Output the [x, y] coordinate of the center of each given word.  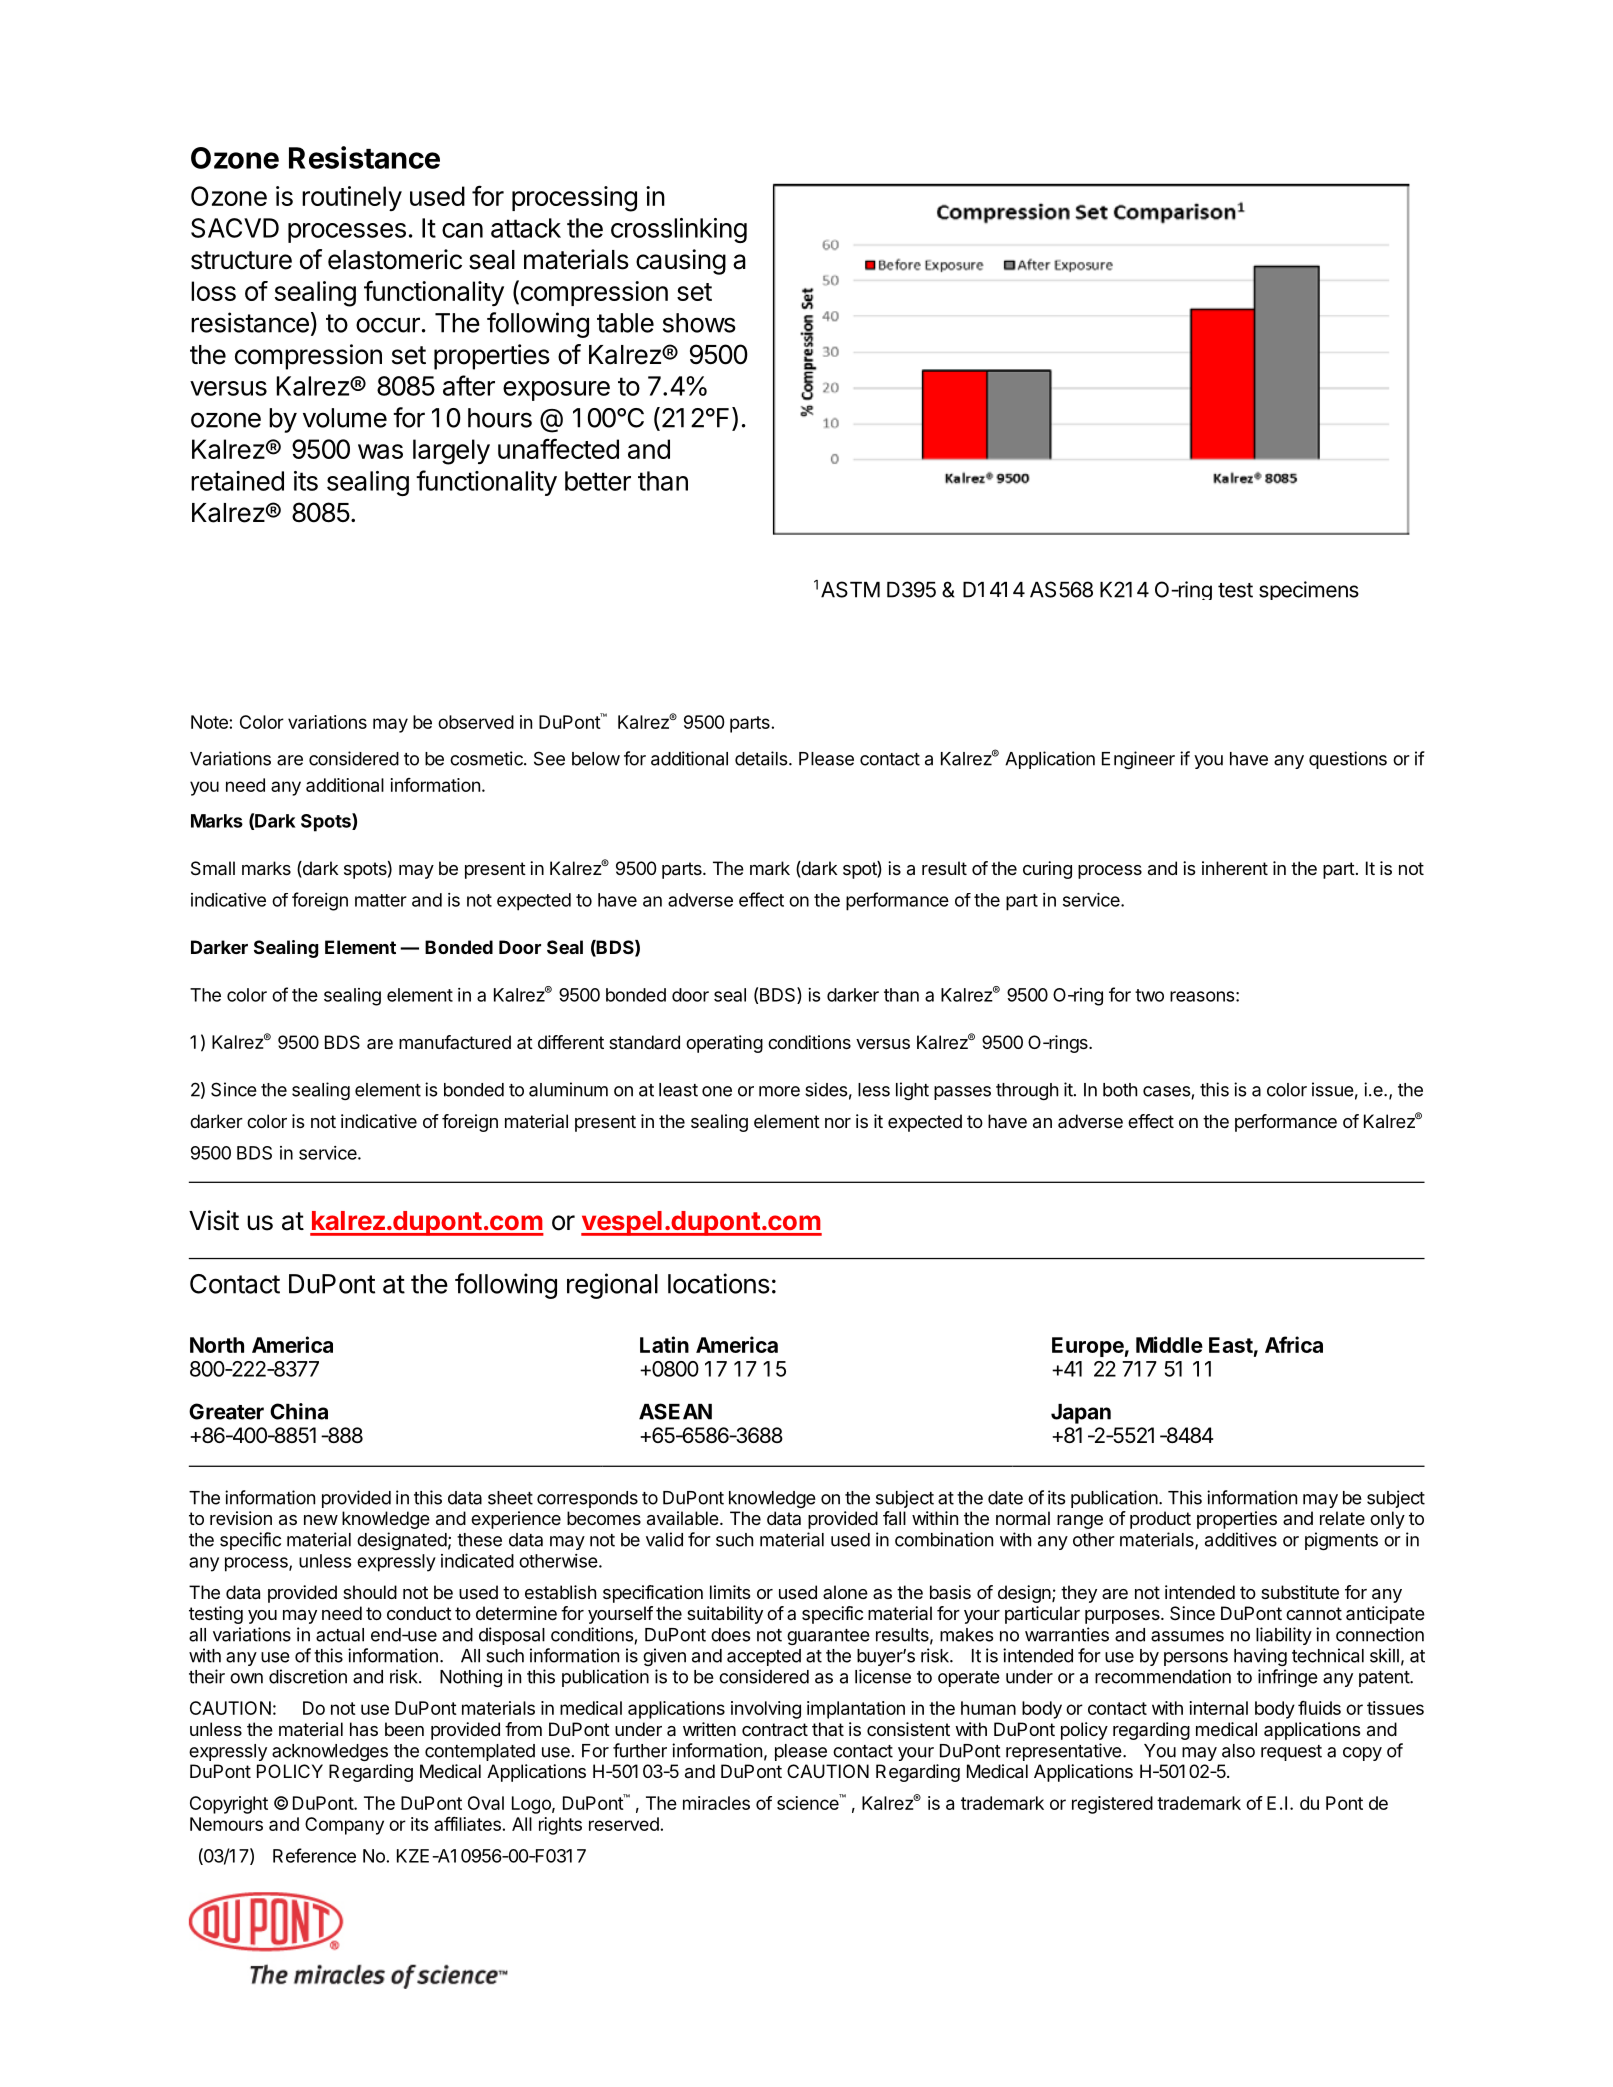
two [1149, 995]
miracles [716, 1803]
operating [724, 1044]
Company [344, 1826]
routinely [352, 198]
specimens [1309, 590]
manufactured [455, 1042]
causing [681, 262]
